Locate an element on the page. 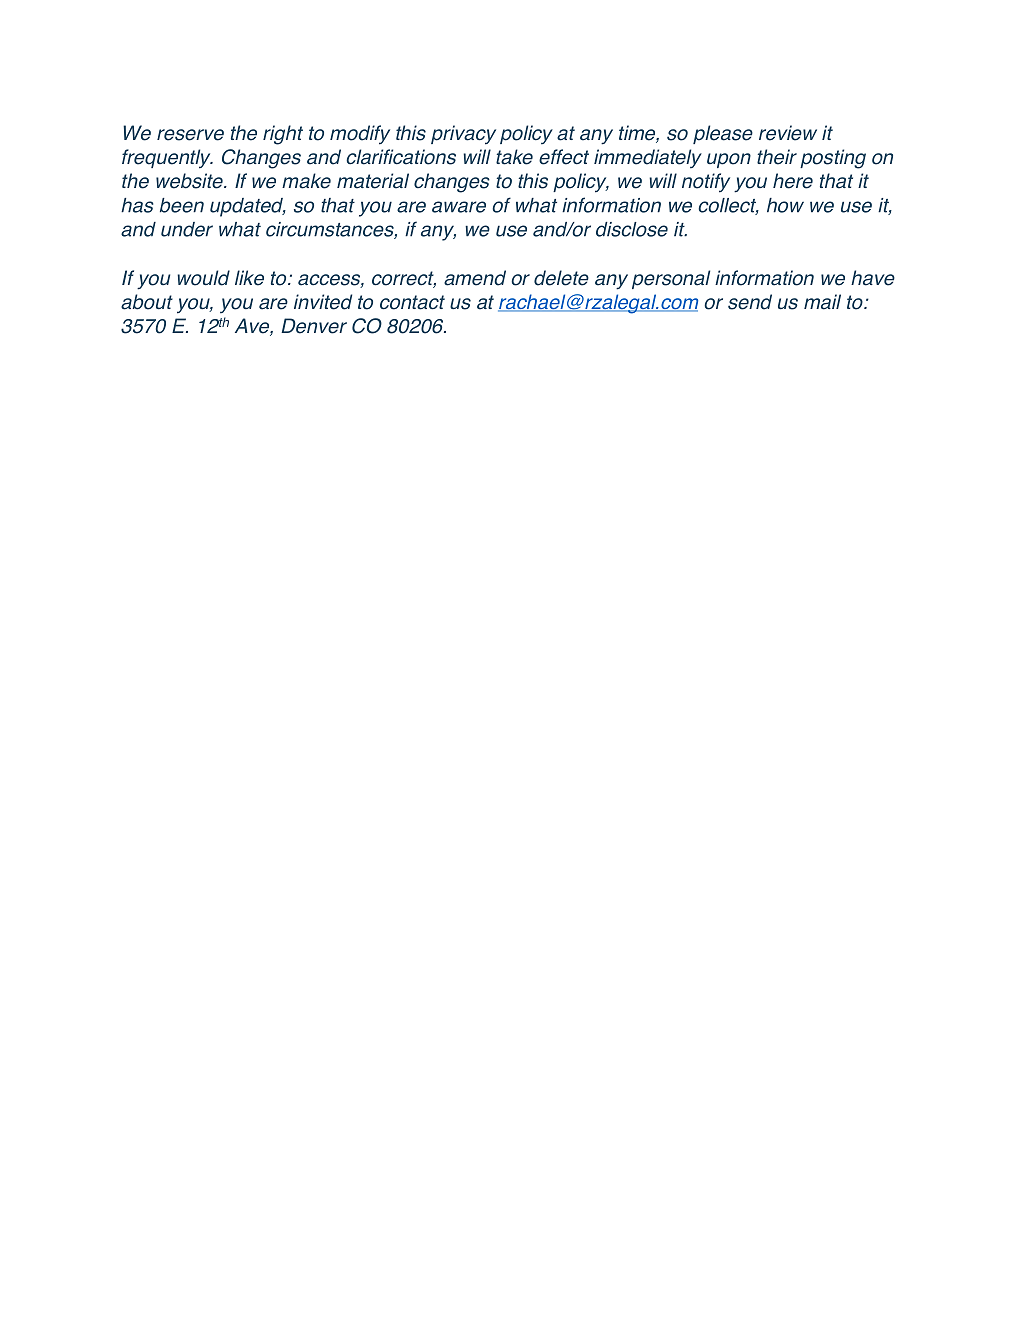  reserve is located at coordinates (190, 135).
